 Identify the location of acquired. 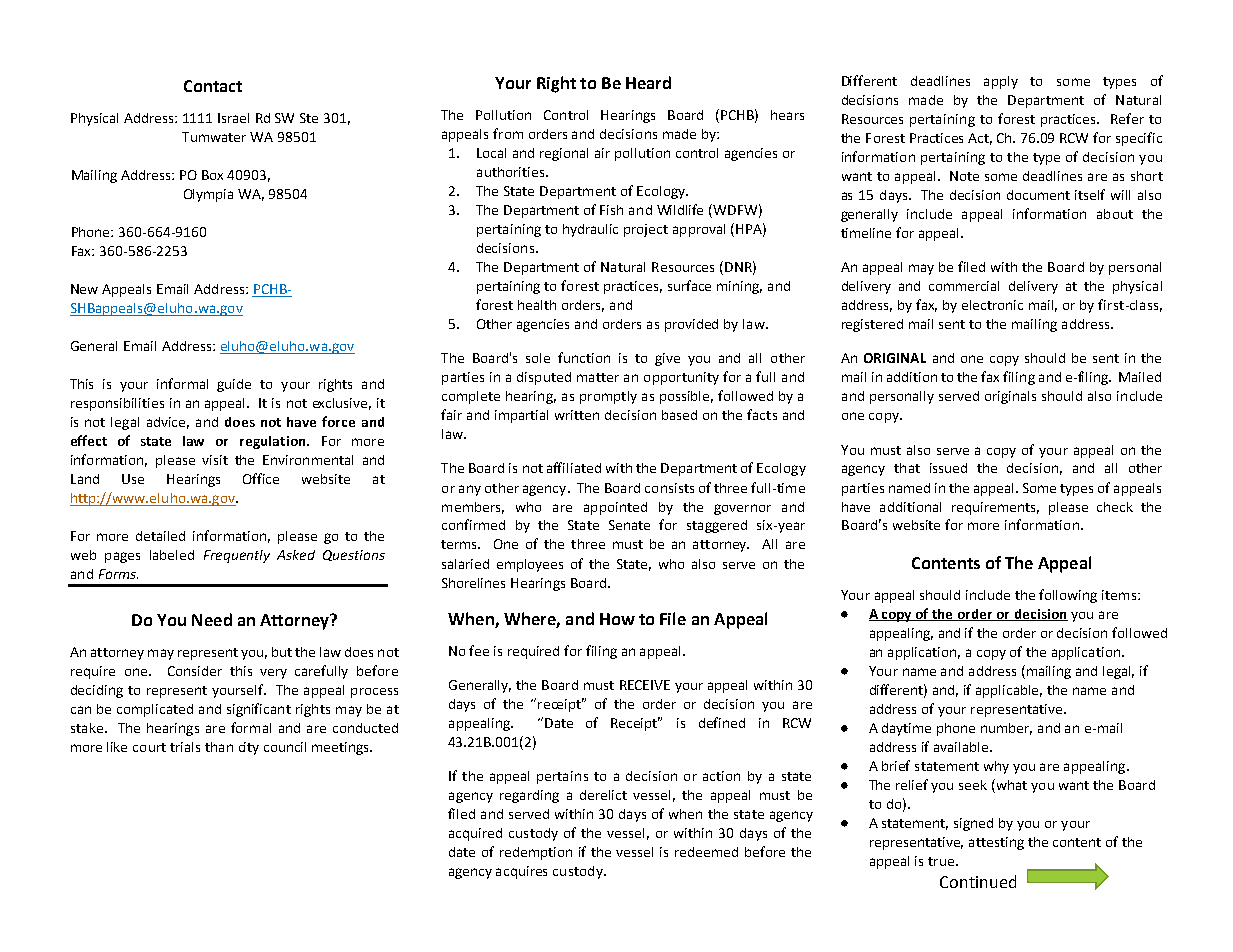
(475, 834).
